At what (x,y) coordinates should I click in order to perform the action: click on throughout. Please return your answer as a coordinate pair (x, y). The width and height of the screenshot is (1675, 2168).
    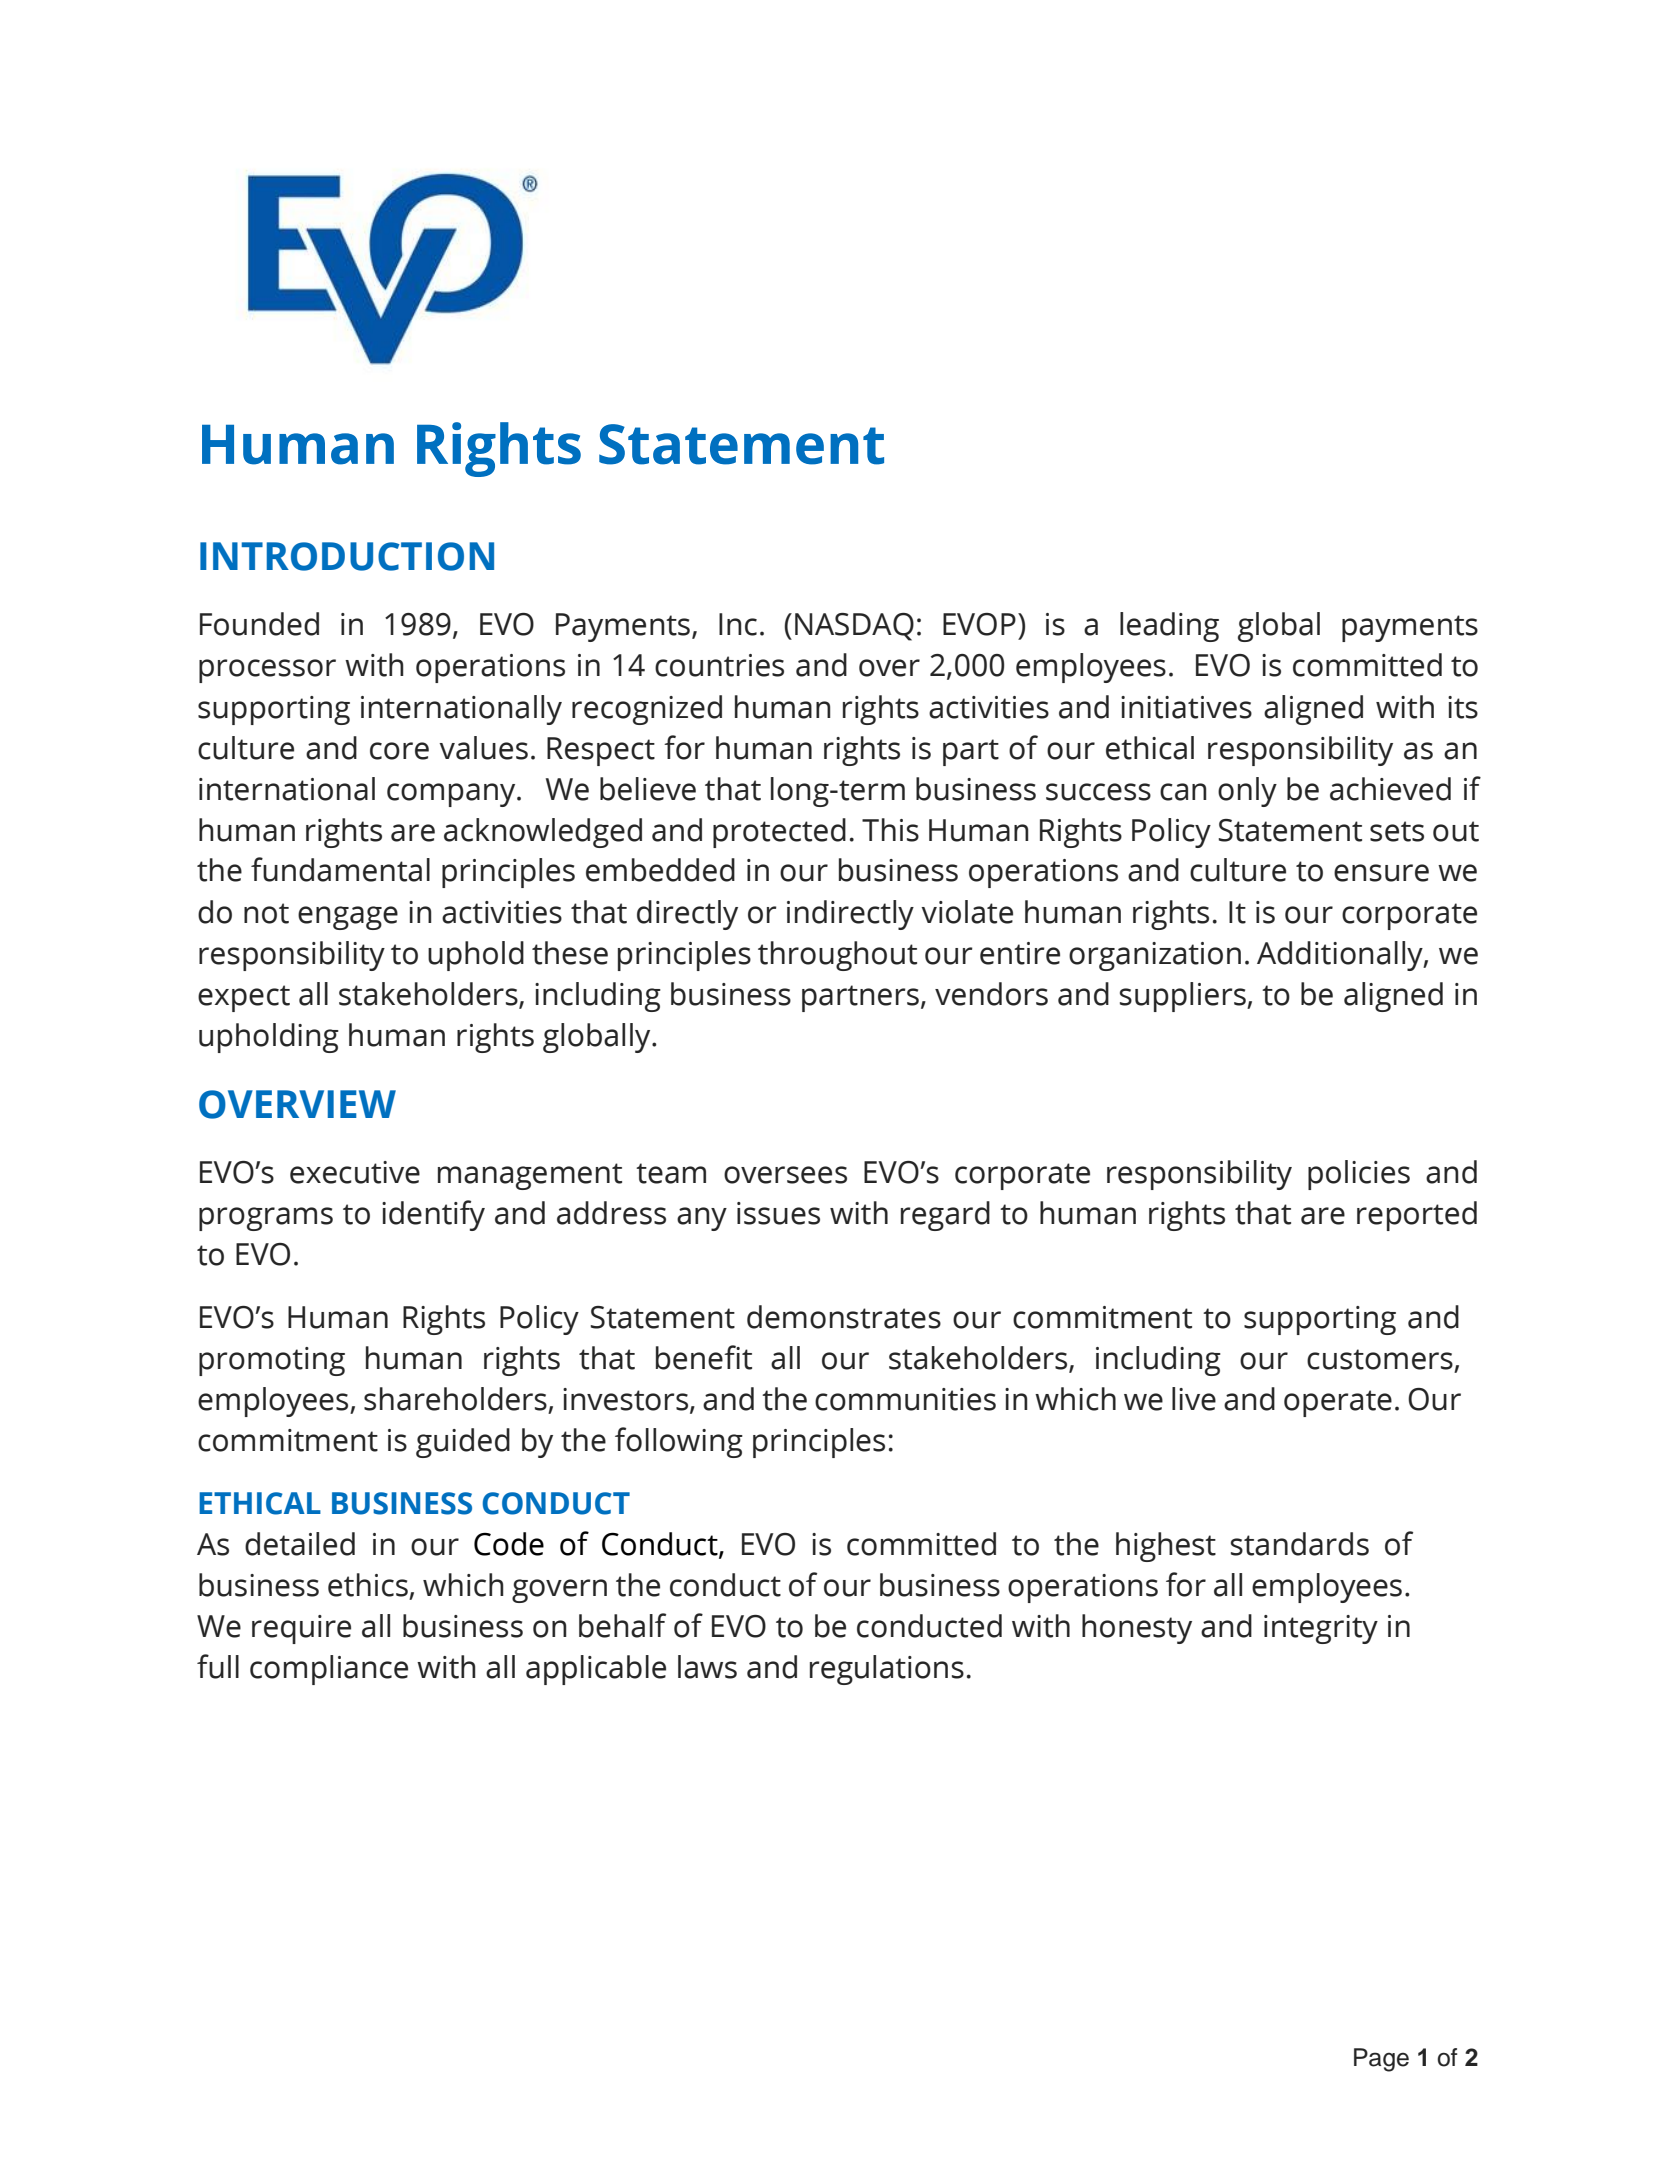
    Looking at the image, I should click on (837, 956).
